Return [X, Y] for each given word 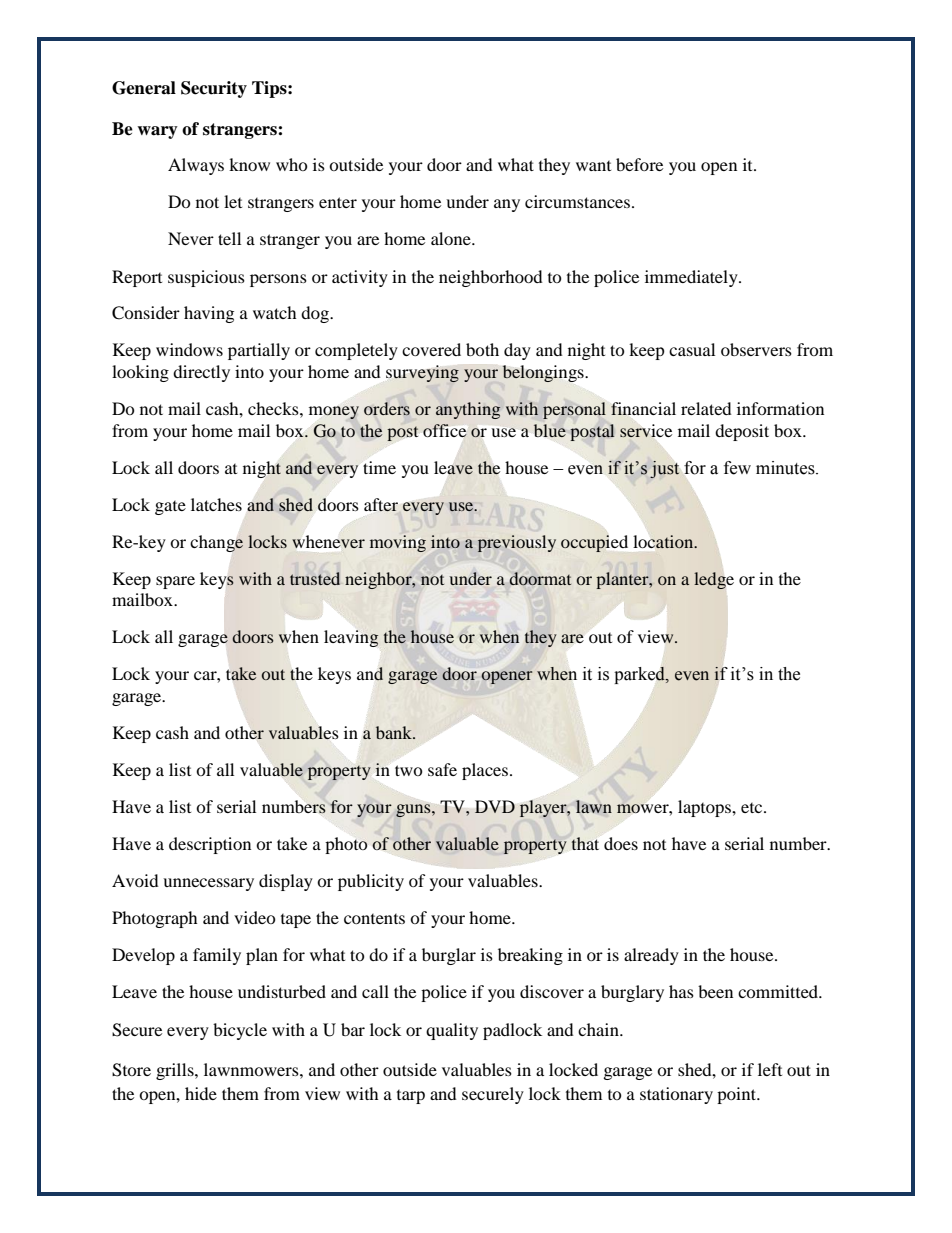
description [210, 845]
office [444, 430]
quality [452, 1031]
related [706, 408]
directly [201, 373]
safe [442, 769]
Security [214, 89]
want [593, 166]
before [639, 164]
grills [176, 1071]
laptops [705, 808]
